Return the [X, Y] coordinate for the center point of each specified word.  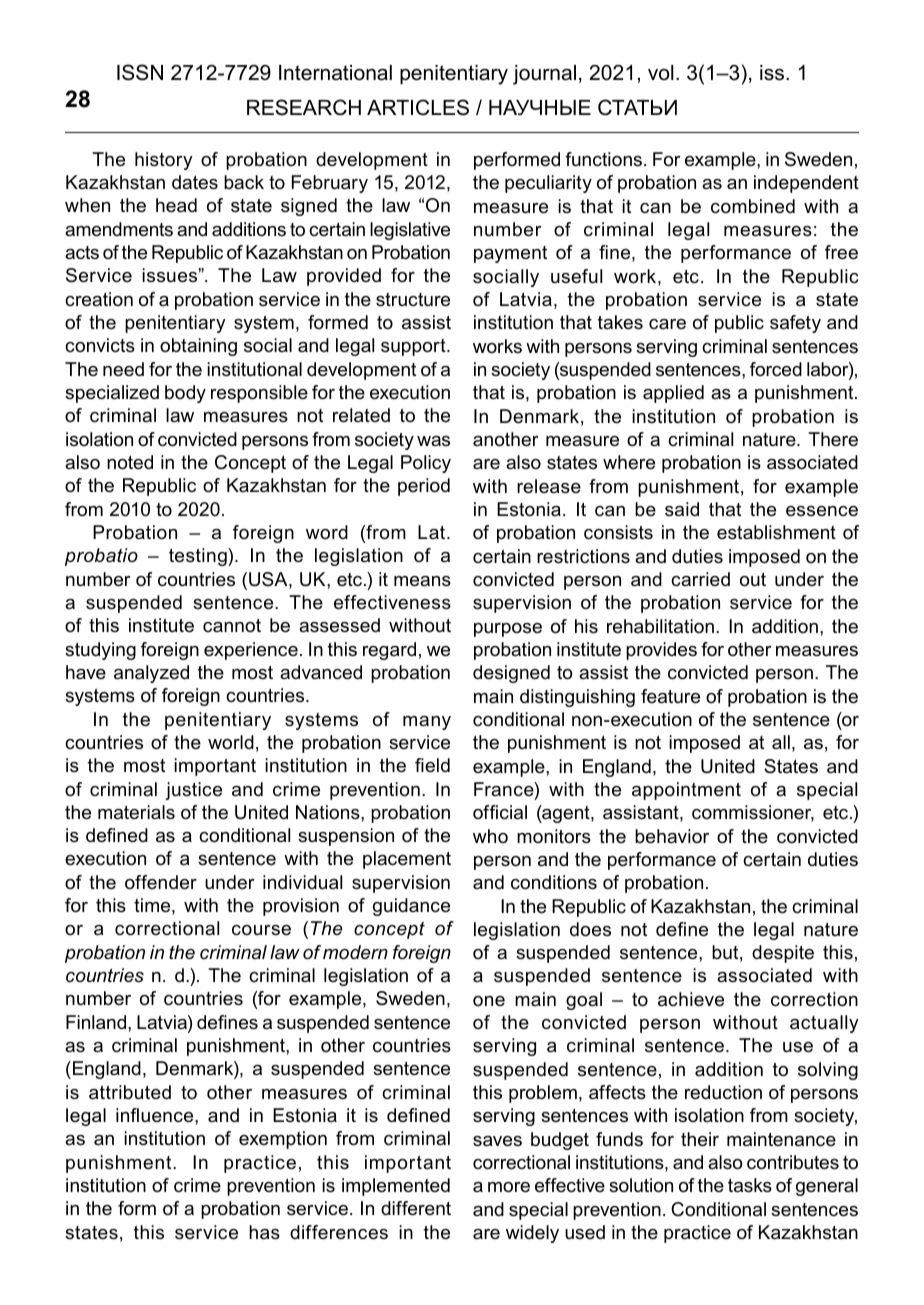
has [264, 1232]
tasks [750, 1185]
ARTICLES [418, 107]
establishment [776, 532]
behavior [672, 836]
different [416, 1208]
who [490, 836]
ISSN [140, 72]
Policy [426, 464]
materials [136, 812]
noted [130, 462]
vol [661, 73]
